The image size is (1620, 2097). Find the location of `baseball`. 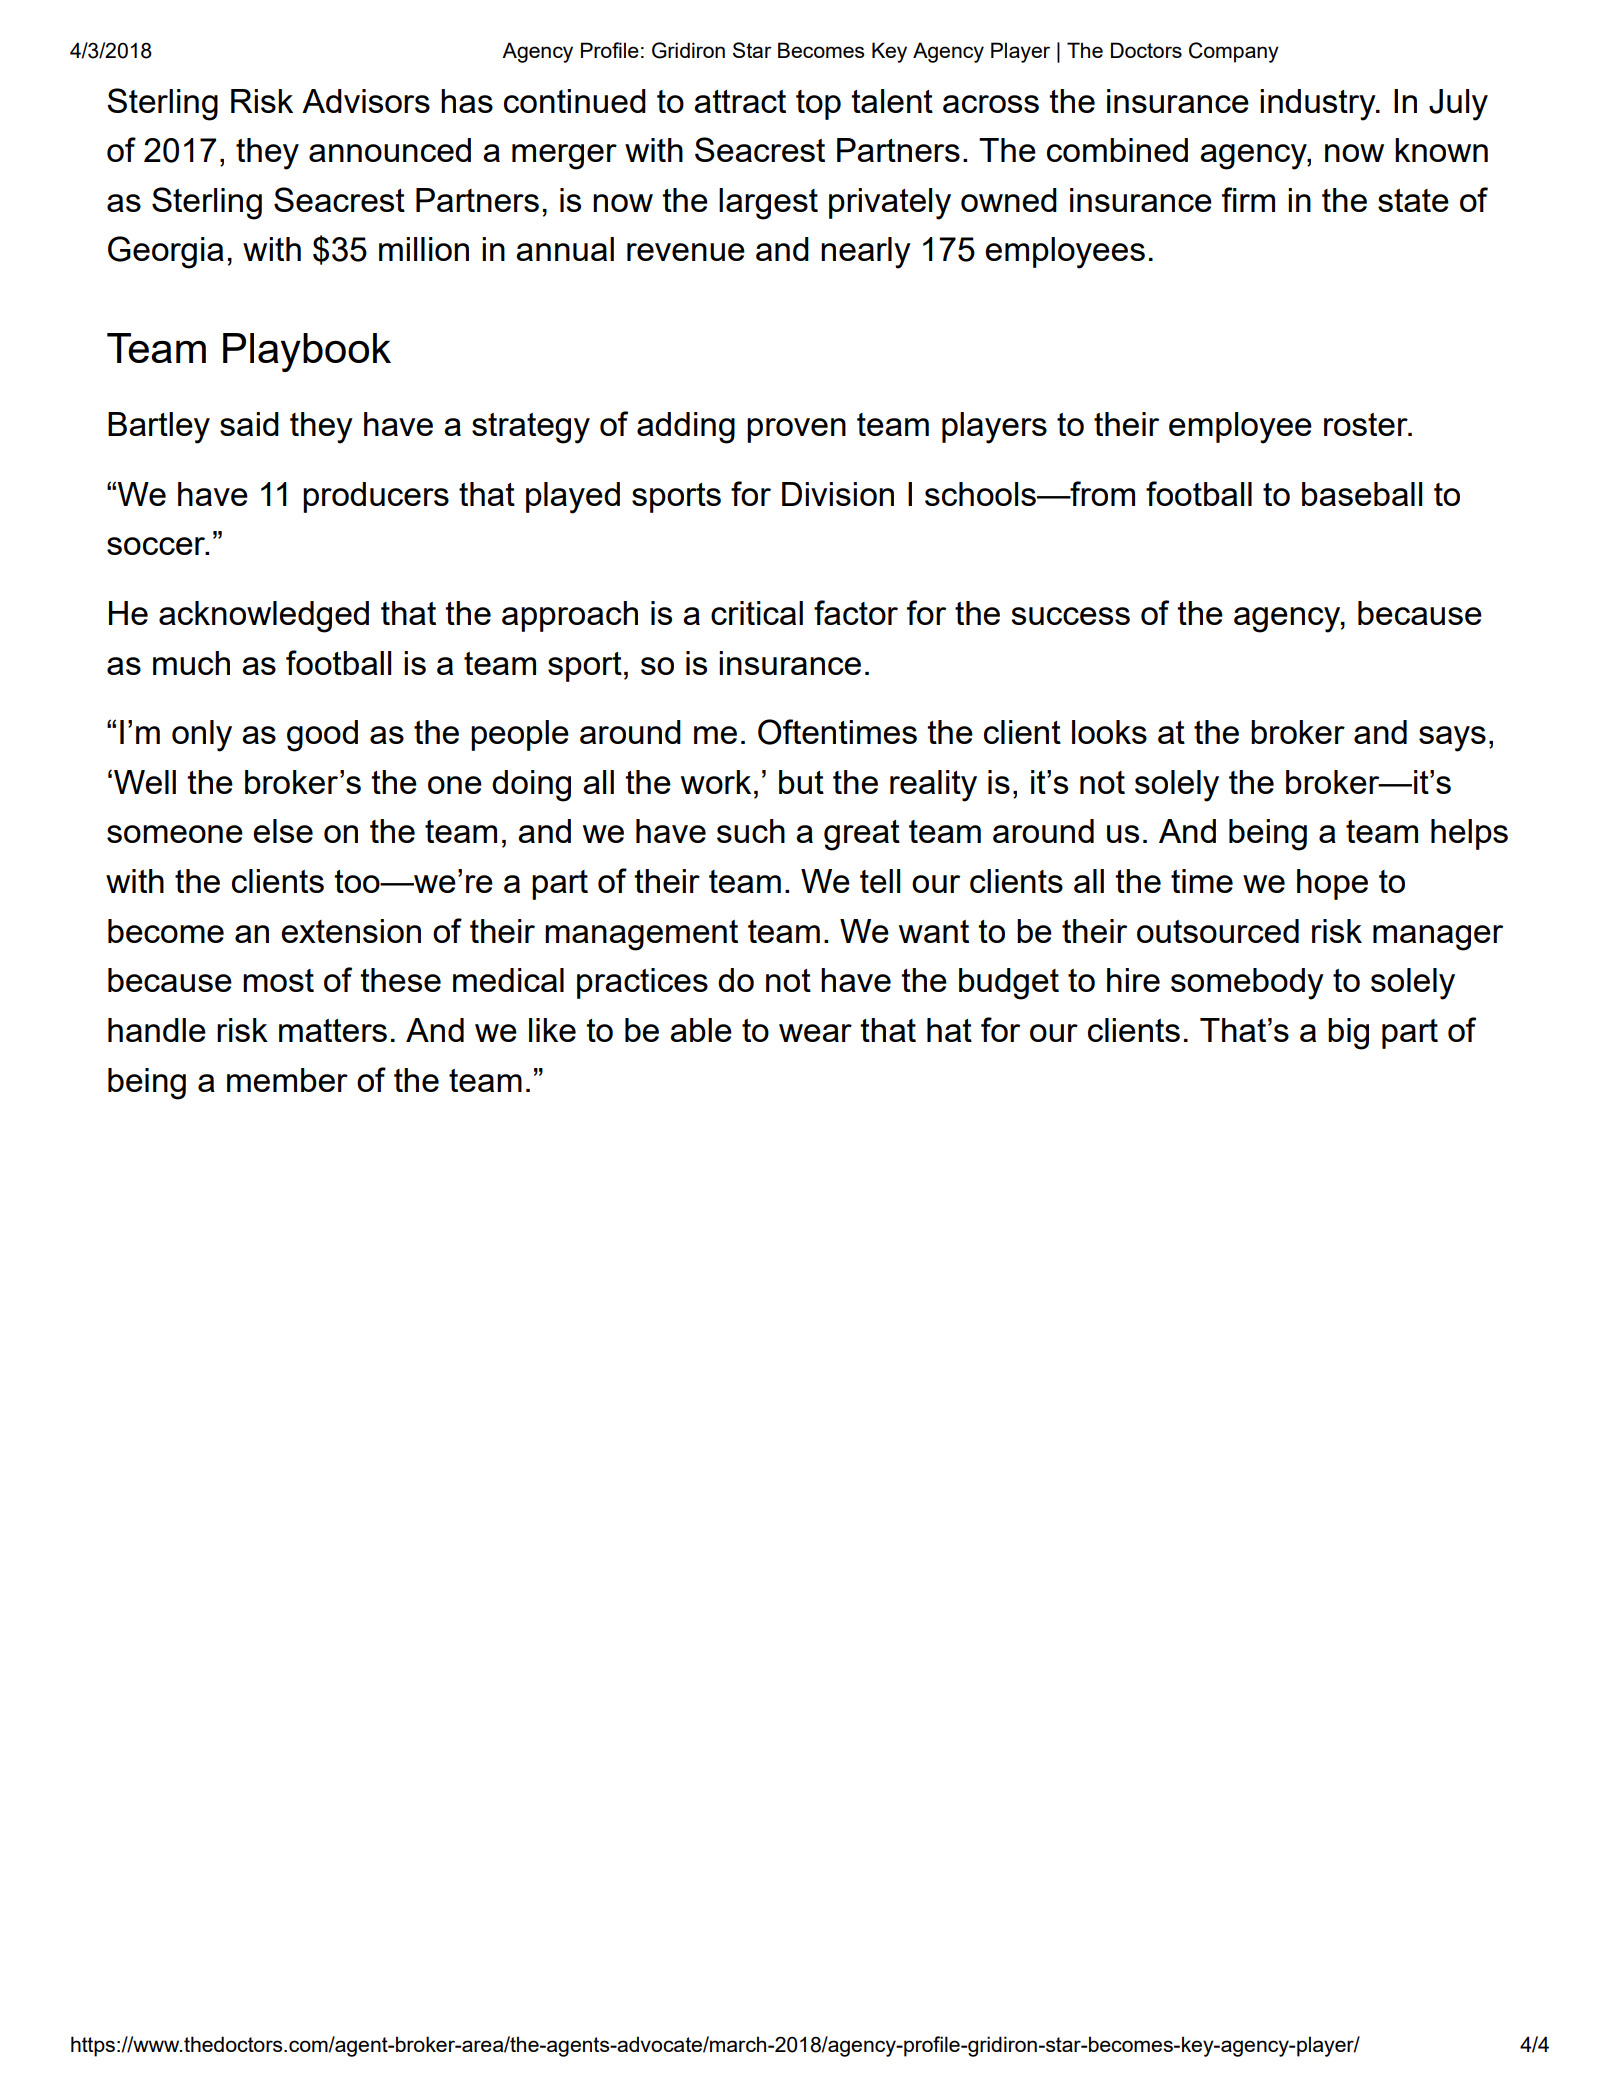

baseball is located at coordinates (1362, 494).
